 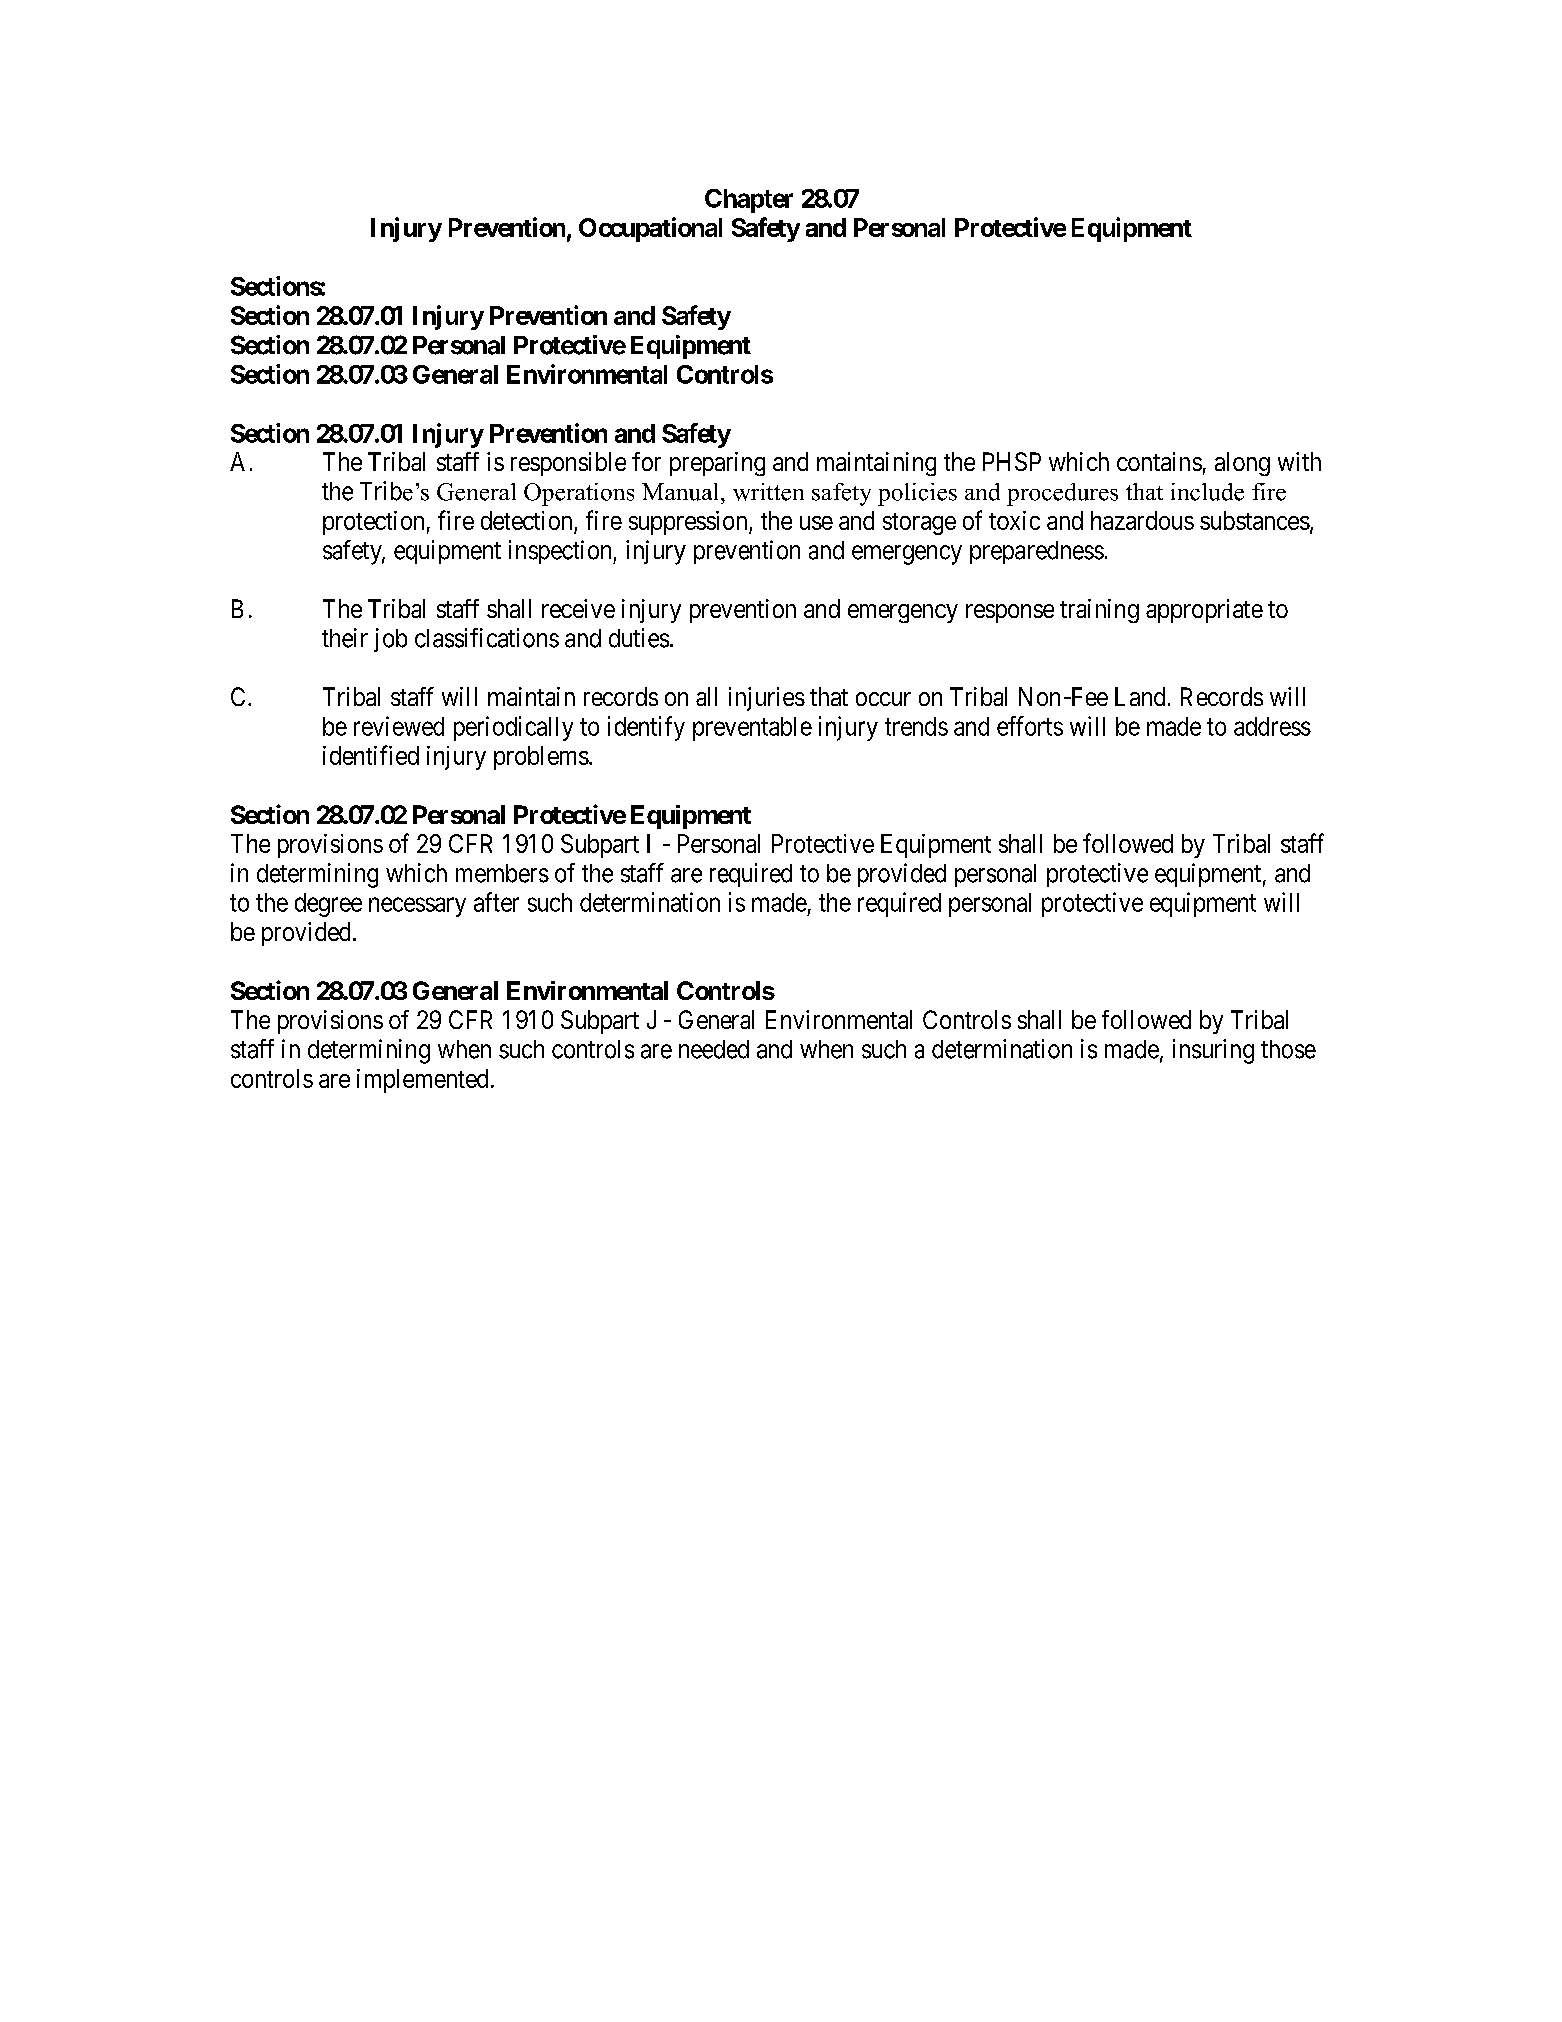 What do you see at coordinates (422, 1081) in the page?
I see `implemented` at bounding box center [422, 1081].
